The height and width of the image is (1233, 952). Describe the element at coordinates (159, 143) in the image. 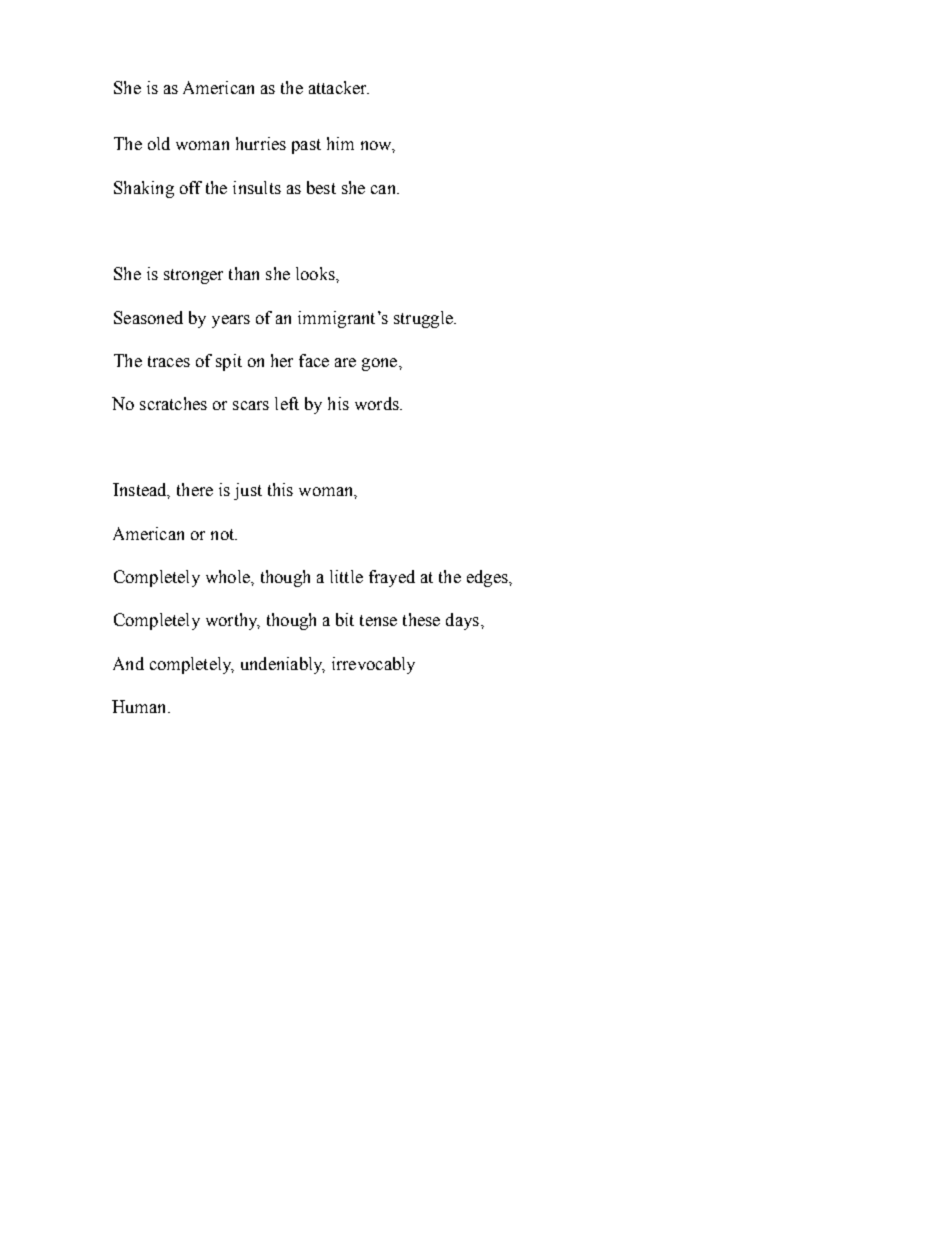

I see `old` at that location.
